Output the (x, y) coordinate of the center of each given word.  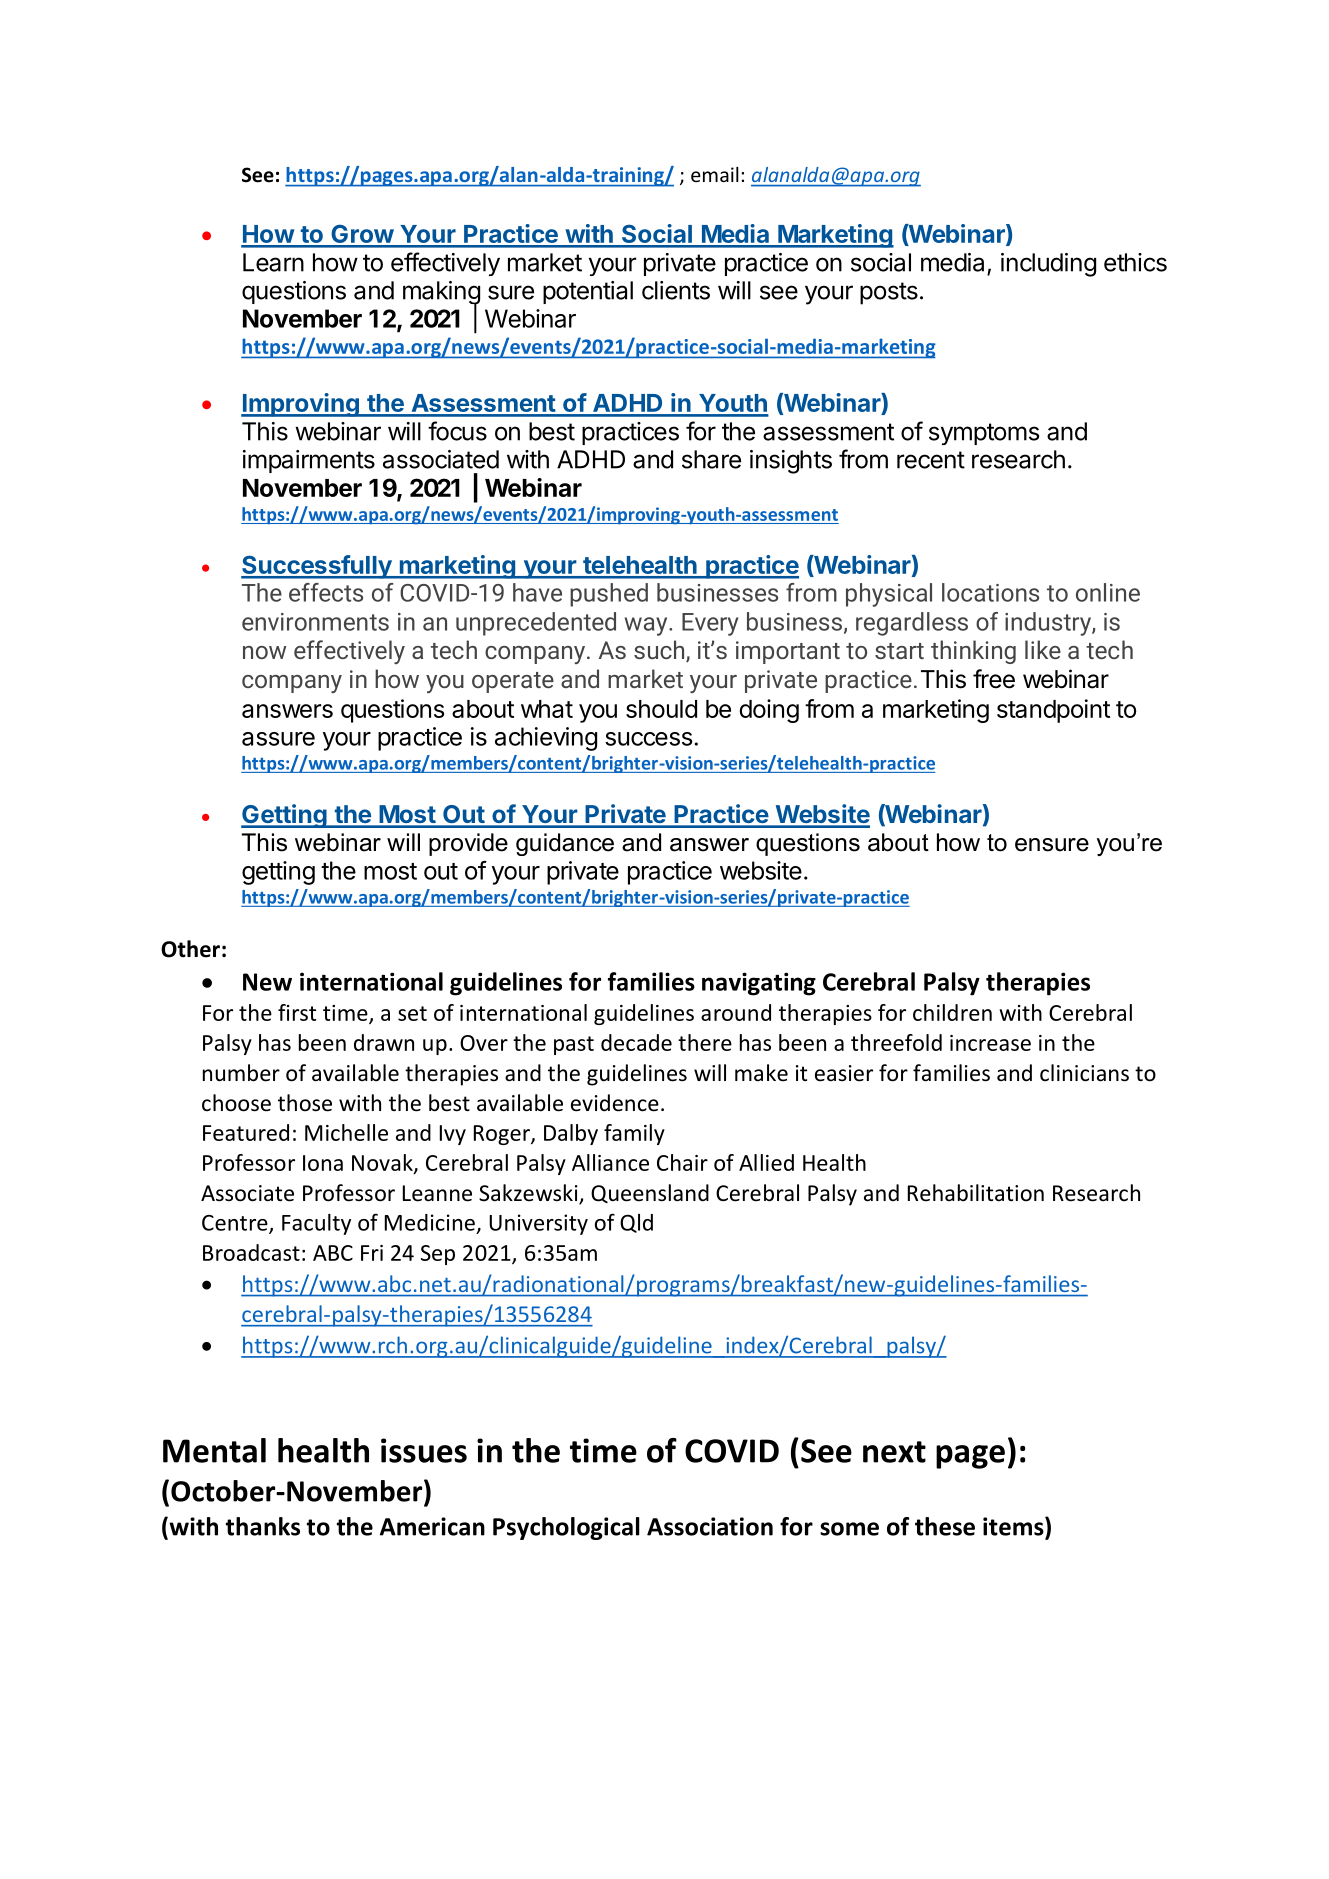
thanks (263, 1526)
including (1048, 265)
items (1014, 1526)
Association (710, 1526)
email (715, 174)
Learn (273, 262)
